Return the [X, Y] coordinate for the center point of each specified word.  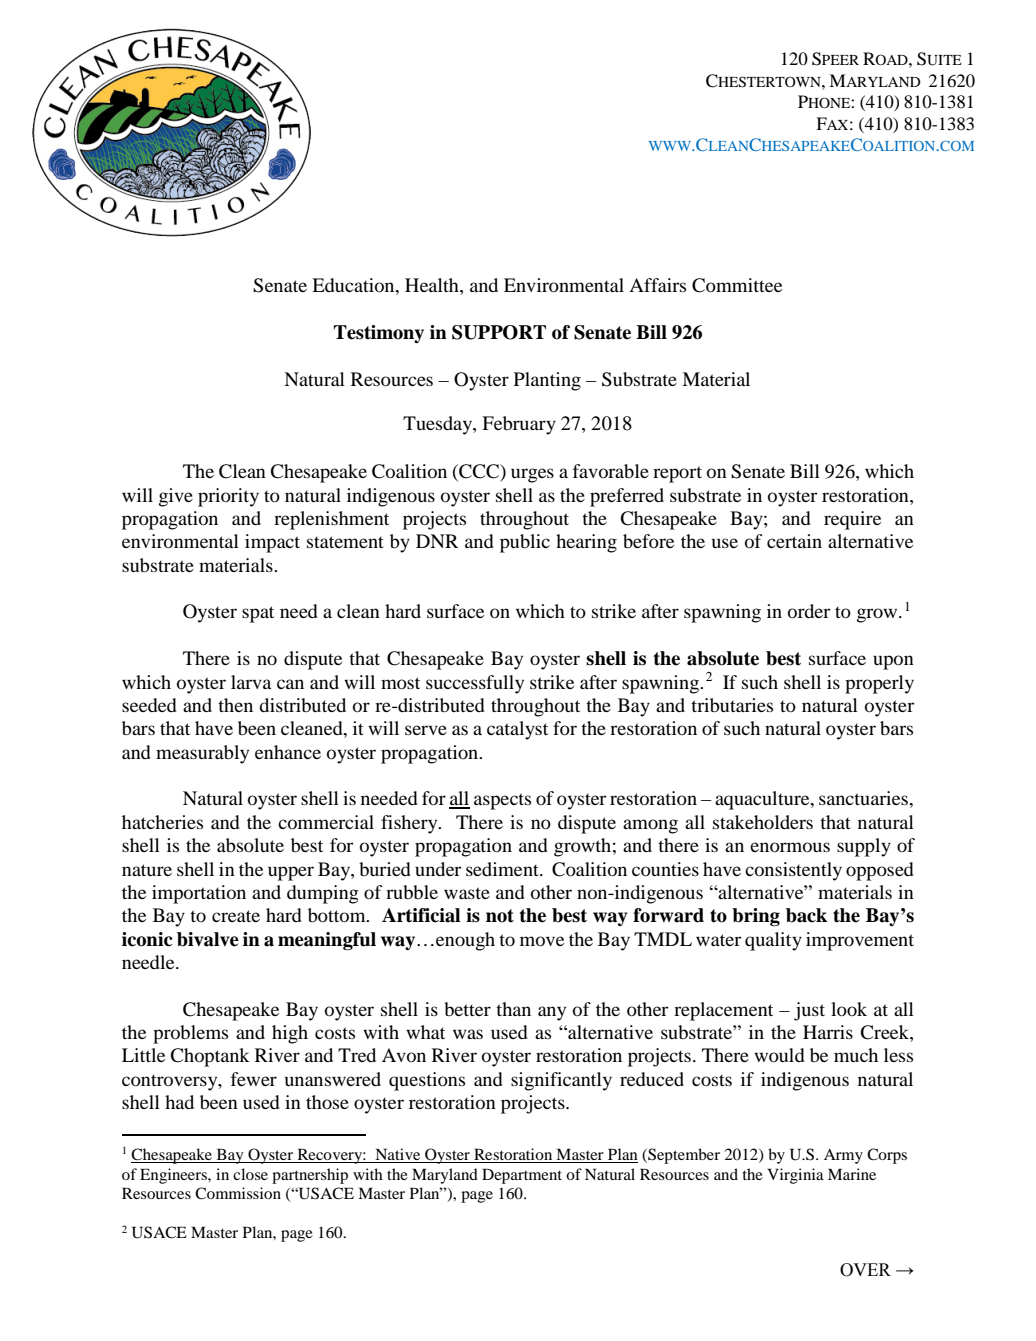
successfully [475, 684]
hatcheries [162, 822]
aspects [502, 801]
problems [190, 1034]
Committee [737, 285]
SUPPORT [499, 332]
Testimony [379, 334]
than [513, 1009]
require [852, 520]
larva [251, 682]
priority [228, 497]
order [809, 611]
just [809, 1011]
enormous [790, 847]
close [250, 1174]
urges [532, 475]
